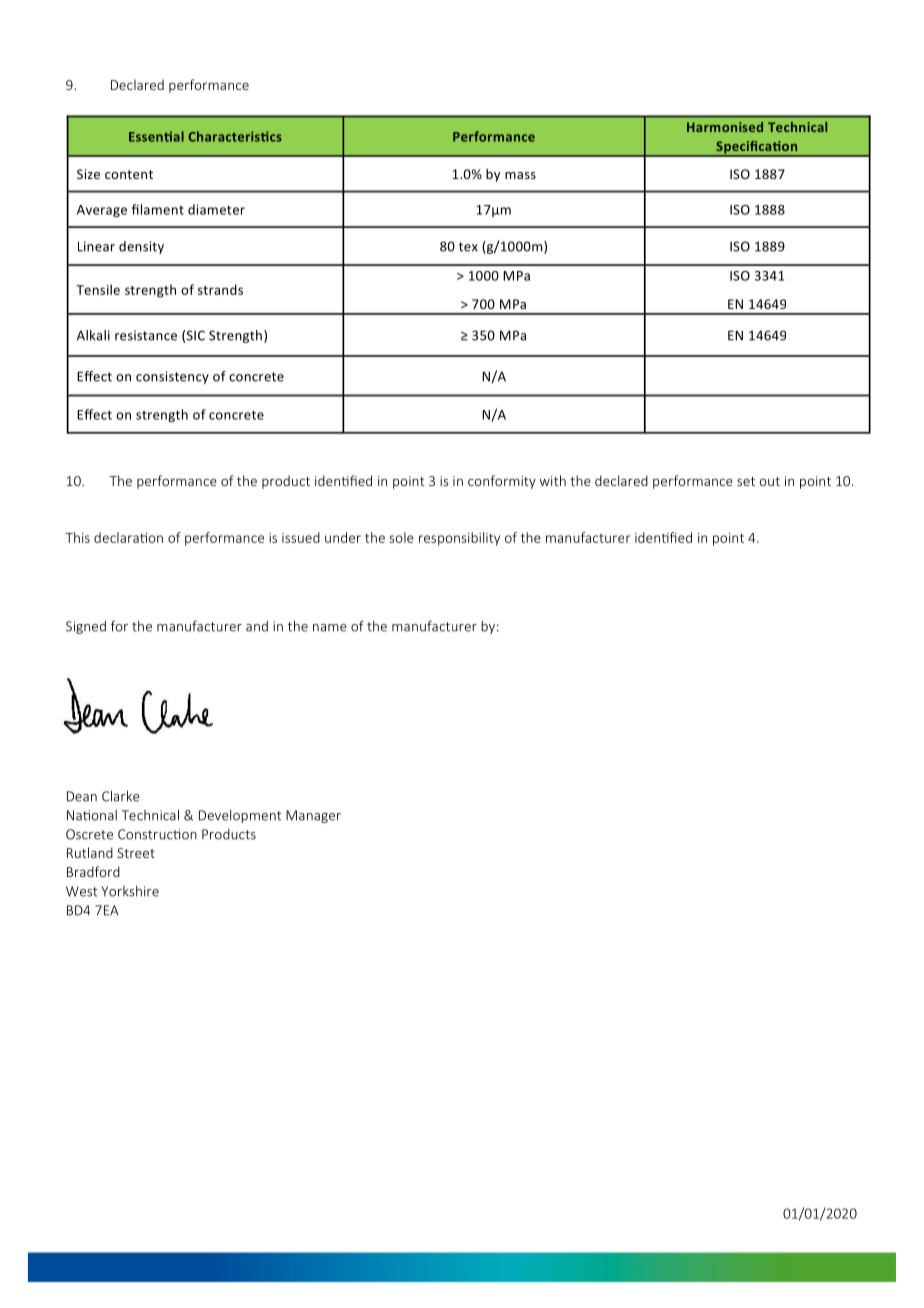  I want to click on Essential, so click(156, 136).
